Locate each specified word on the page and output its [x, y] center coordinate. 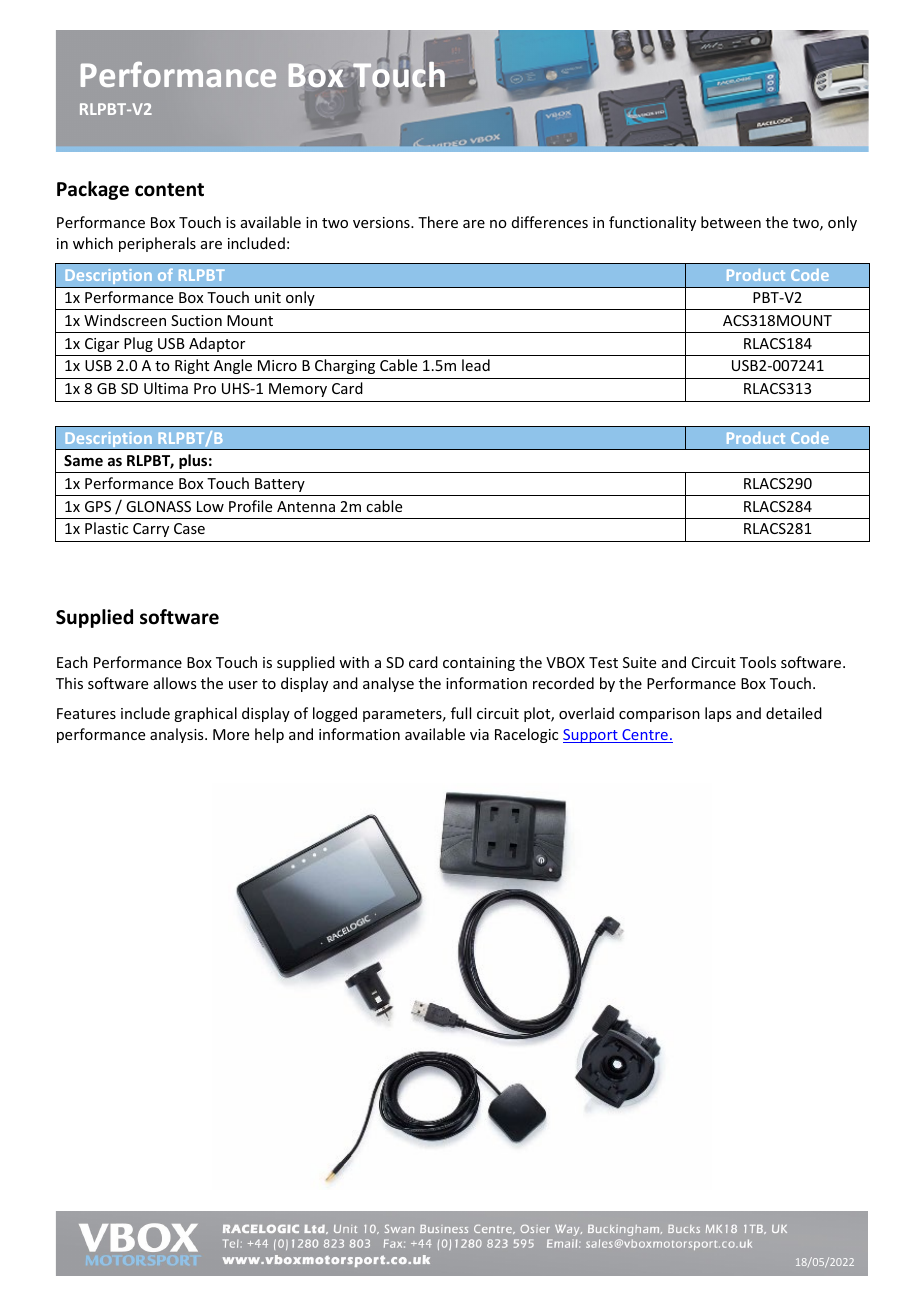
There [438, 222]
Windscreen [125, 320]
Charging [345, 366]
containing [479, 664]
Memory [298, 390]
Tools [758, 662]
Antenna [306, 506]
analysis [178, 735]
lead [476, 365]
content [169, 190]
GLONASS [158, 506]
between [731, 222]
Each [72, 662]
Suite [639, 662]
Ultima [166, 388]
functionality [652, 223]
